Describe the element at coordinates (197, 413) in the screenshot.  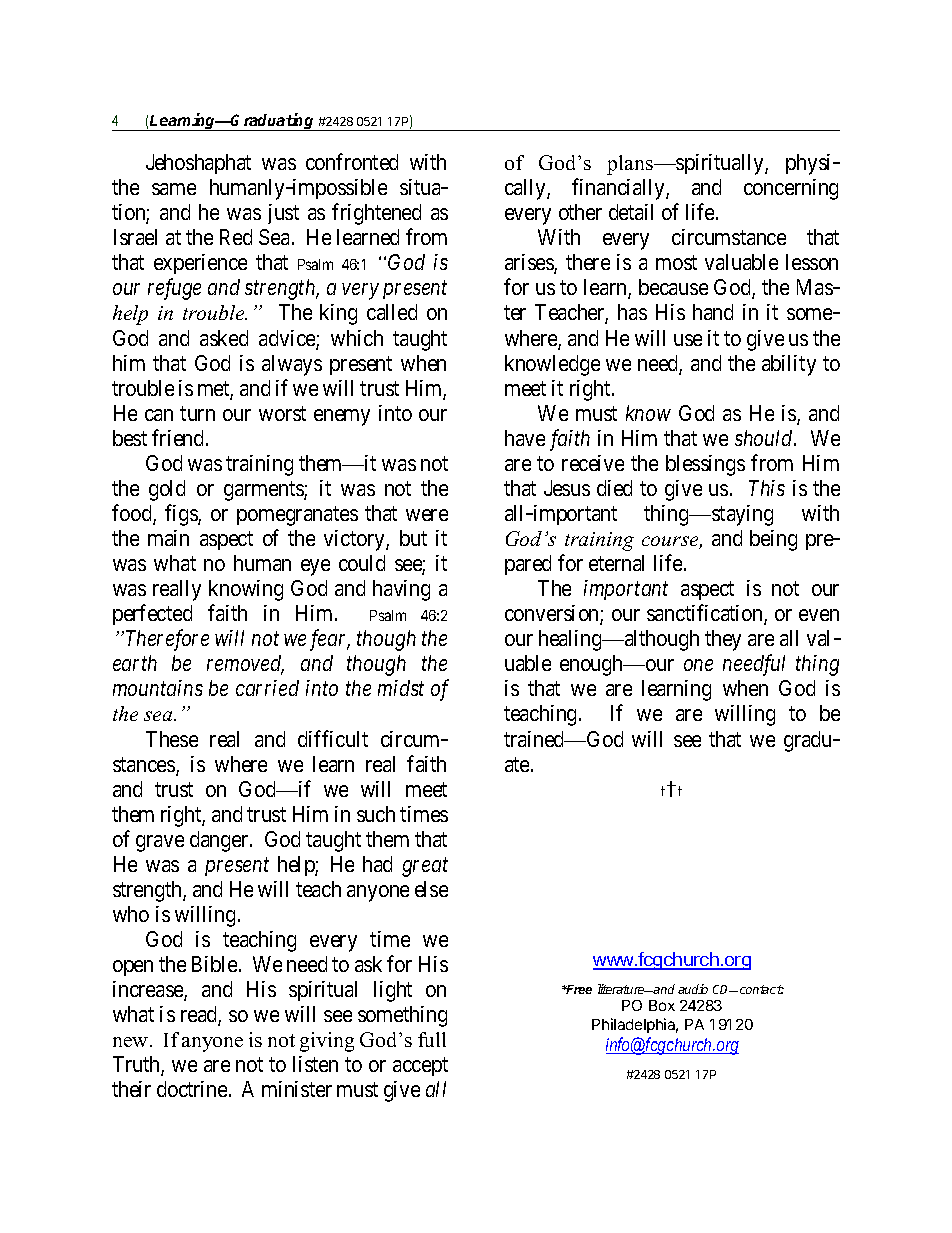
I see `turn` at that location.
